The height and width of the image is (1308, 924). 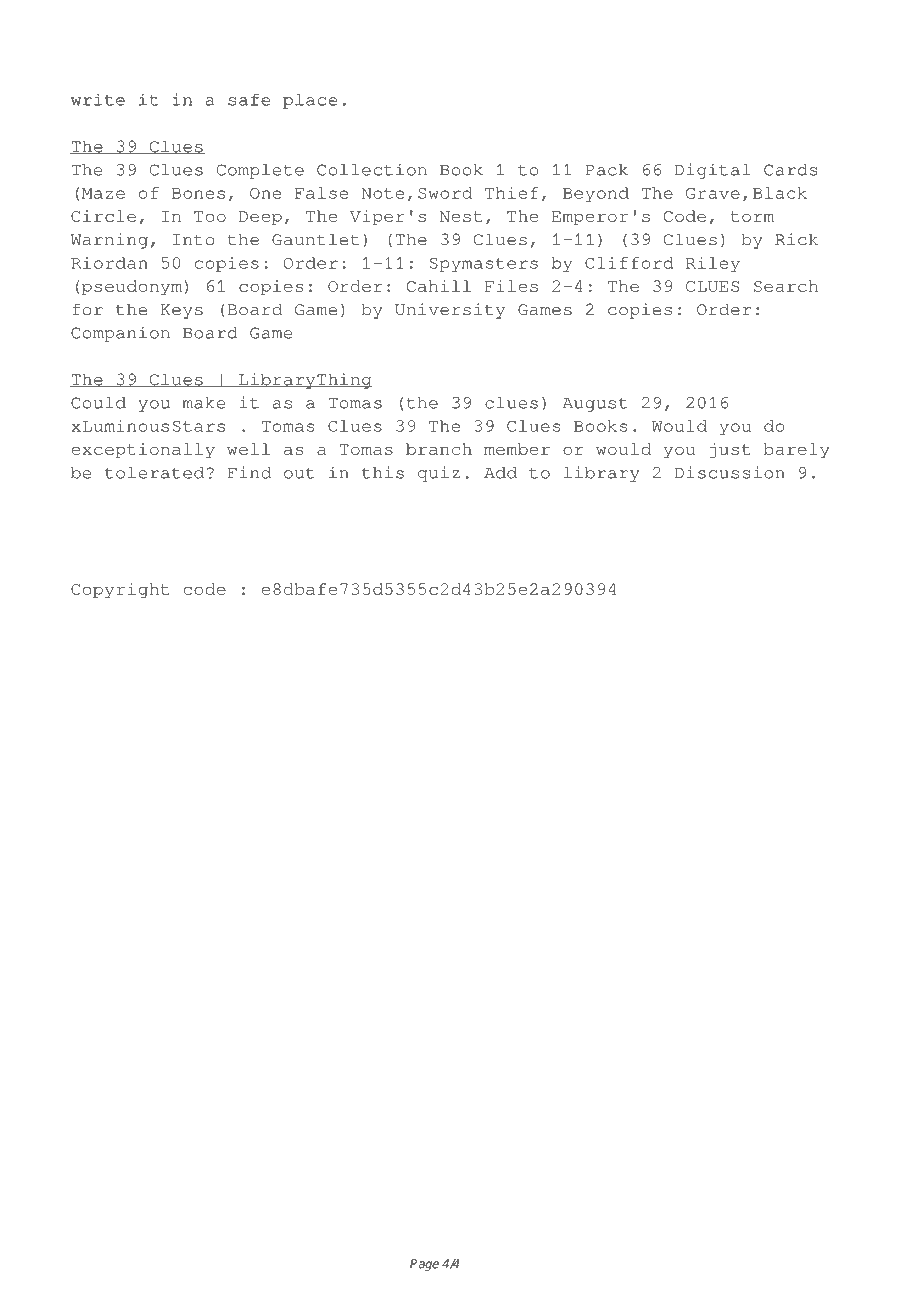 I want to click on tolerated, so click(x=154, y=473).
